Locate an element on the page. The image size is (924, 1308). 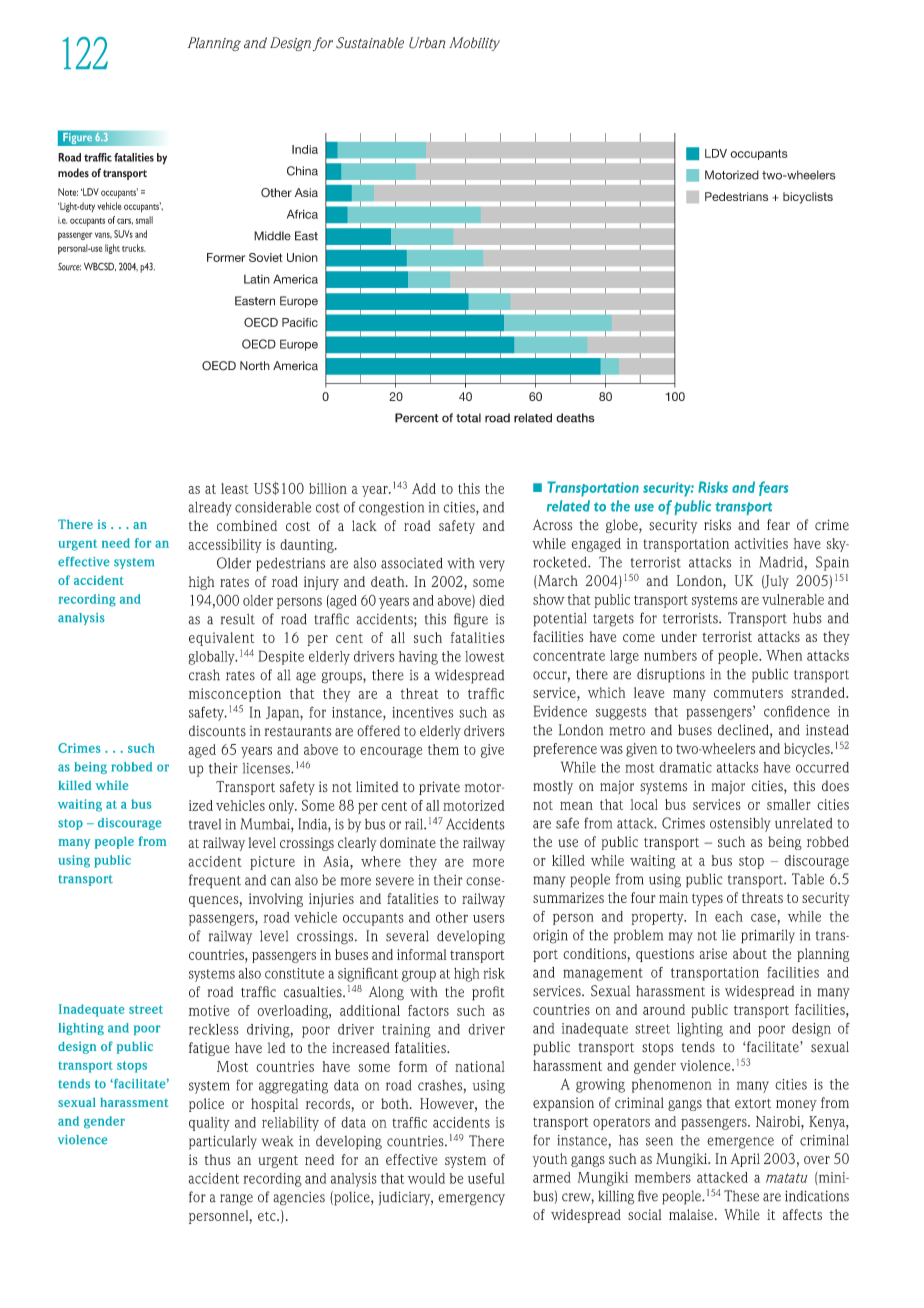
bicyclists is located at coordinates (808, 198).
